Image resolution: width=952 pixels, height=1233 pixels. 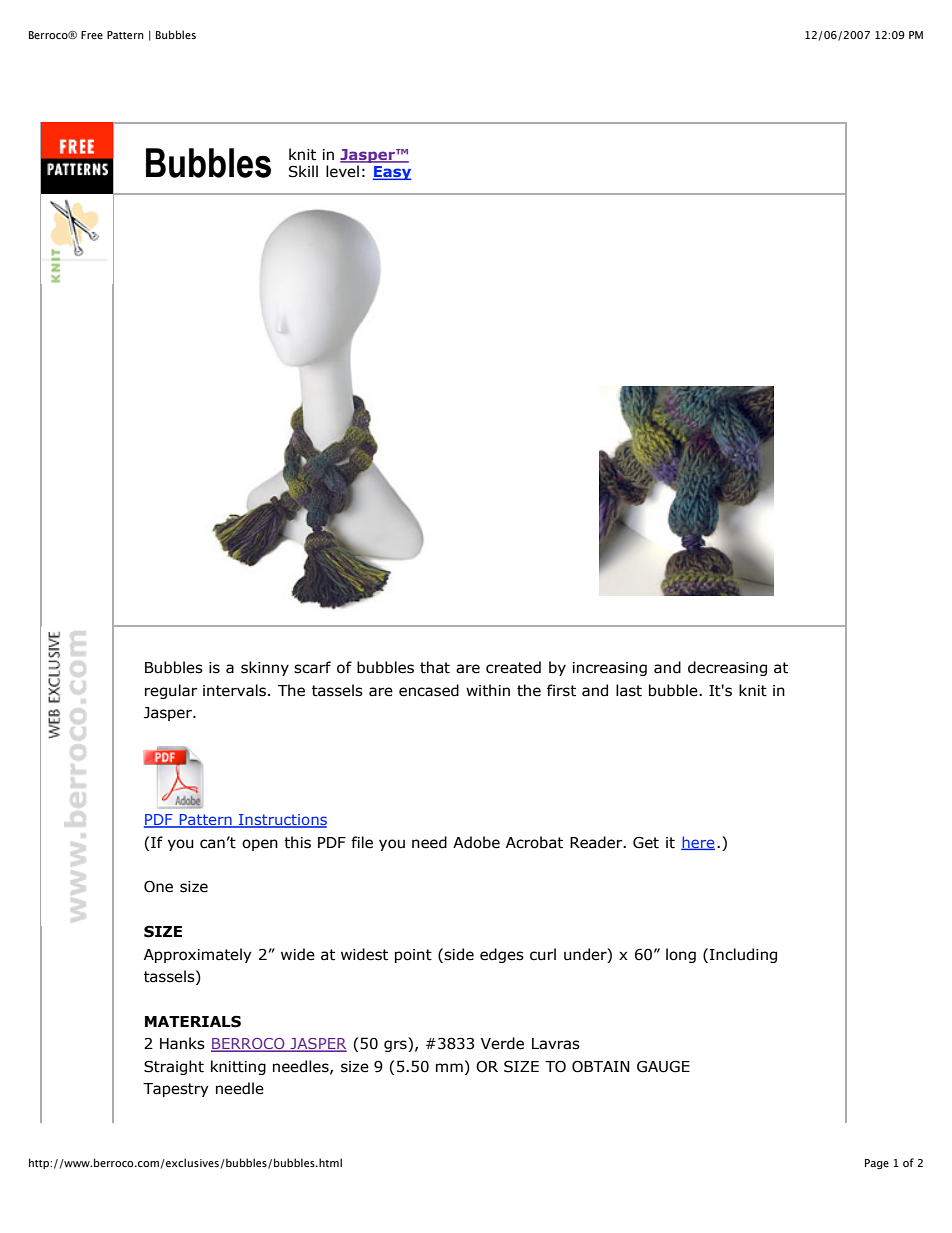 I want to click on edges, so click(x=502, y=955).
